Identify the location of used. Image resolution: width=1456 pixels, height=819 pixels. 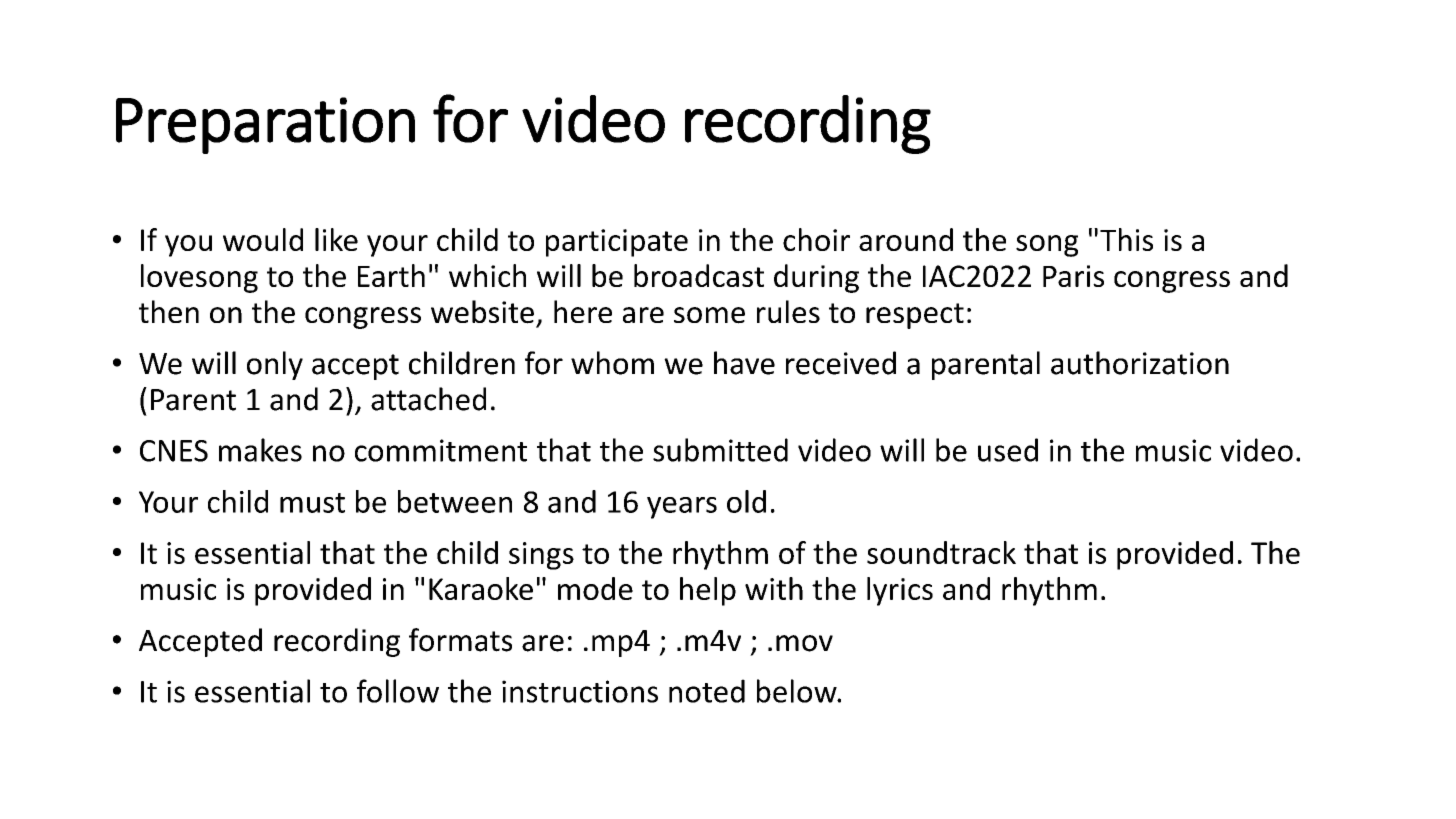
(1008, 450).
